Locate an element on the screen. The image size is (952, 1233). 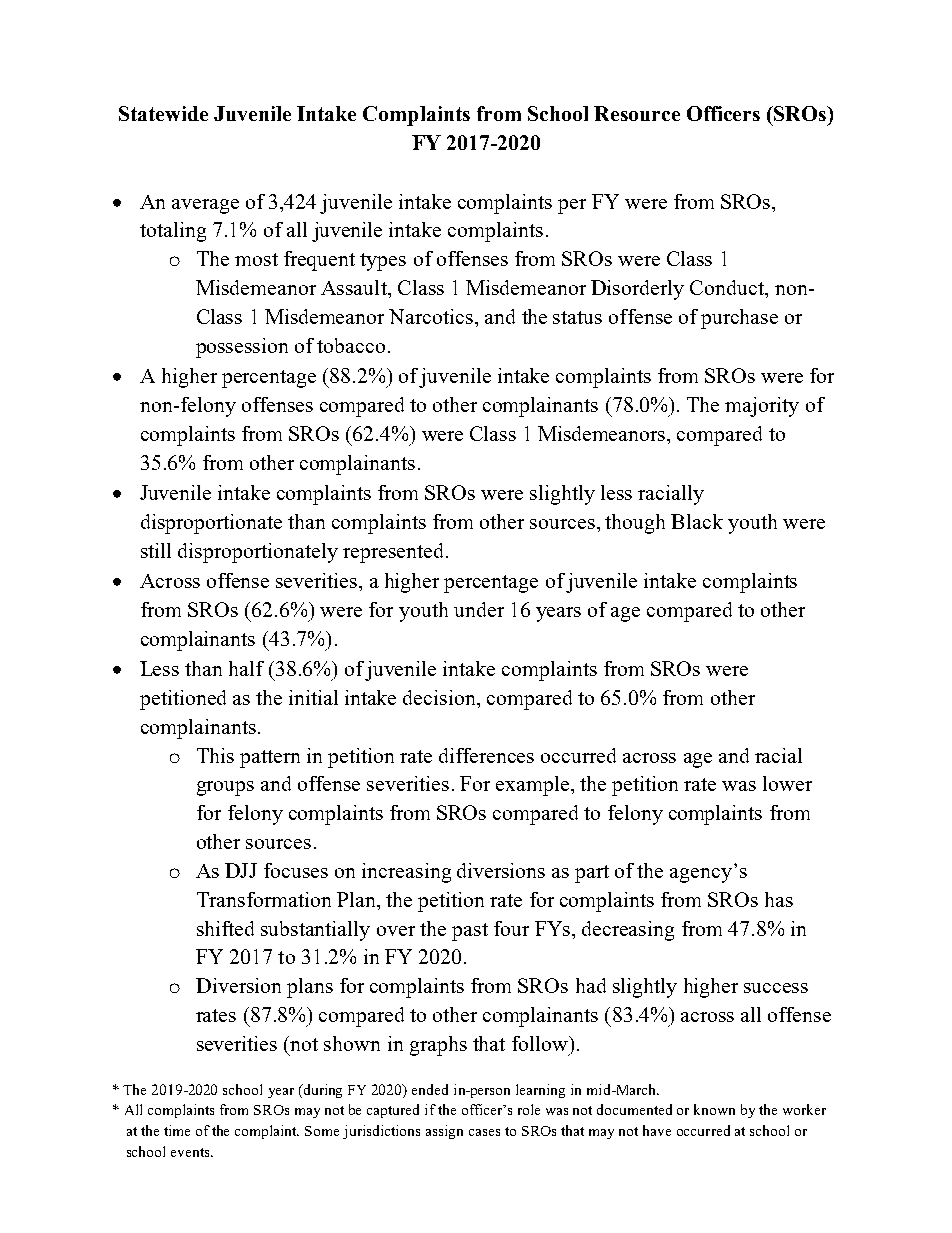
past is located at coordinates (470, 932).
